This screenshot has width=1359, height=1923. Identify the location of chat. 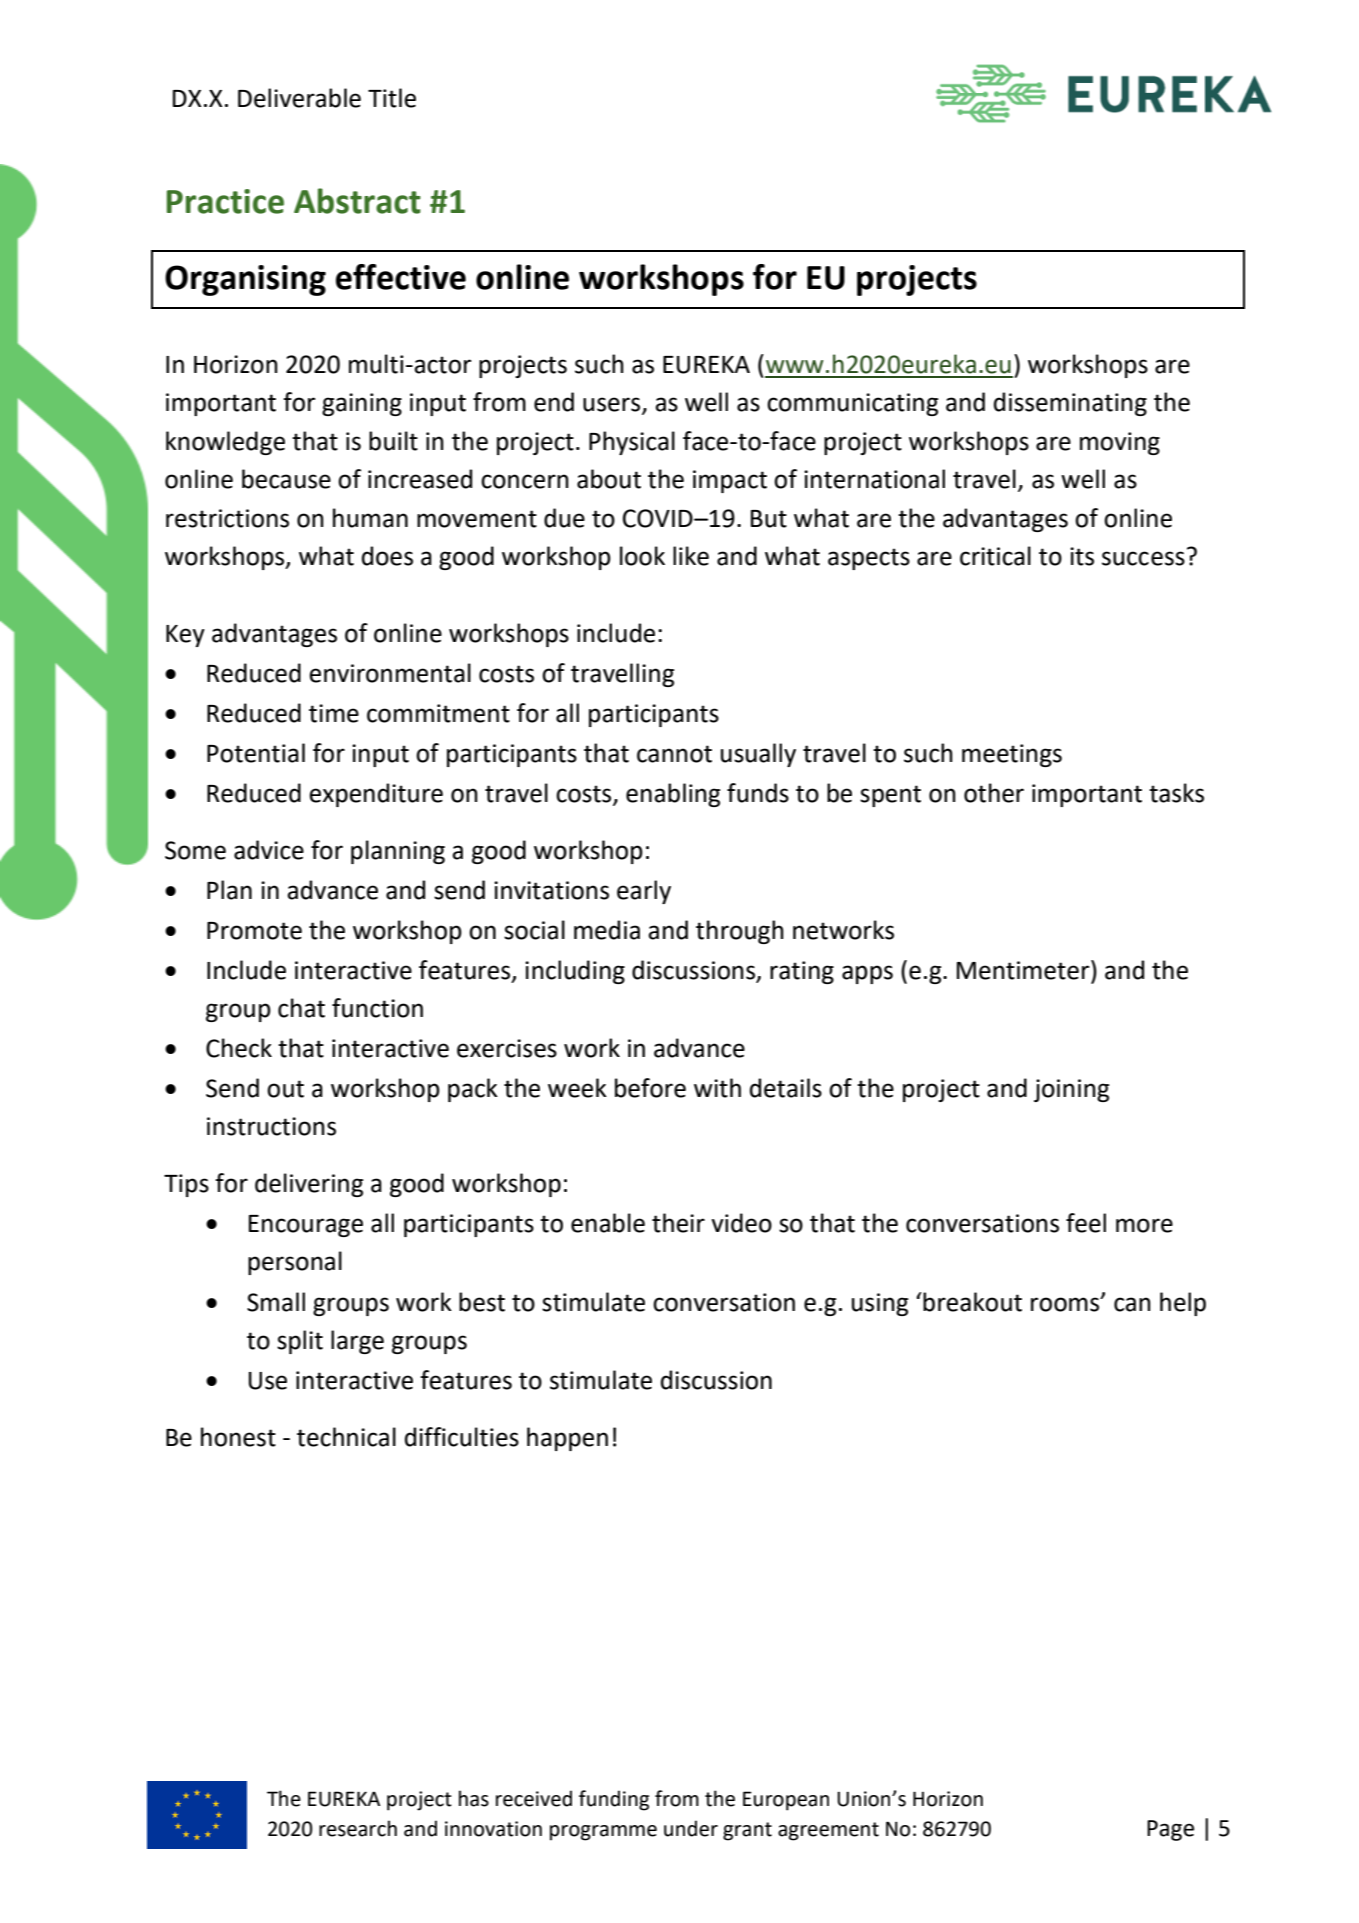
(301, 1008).
